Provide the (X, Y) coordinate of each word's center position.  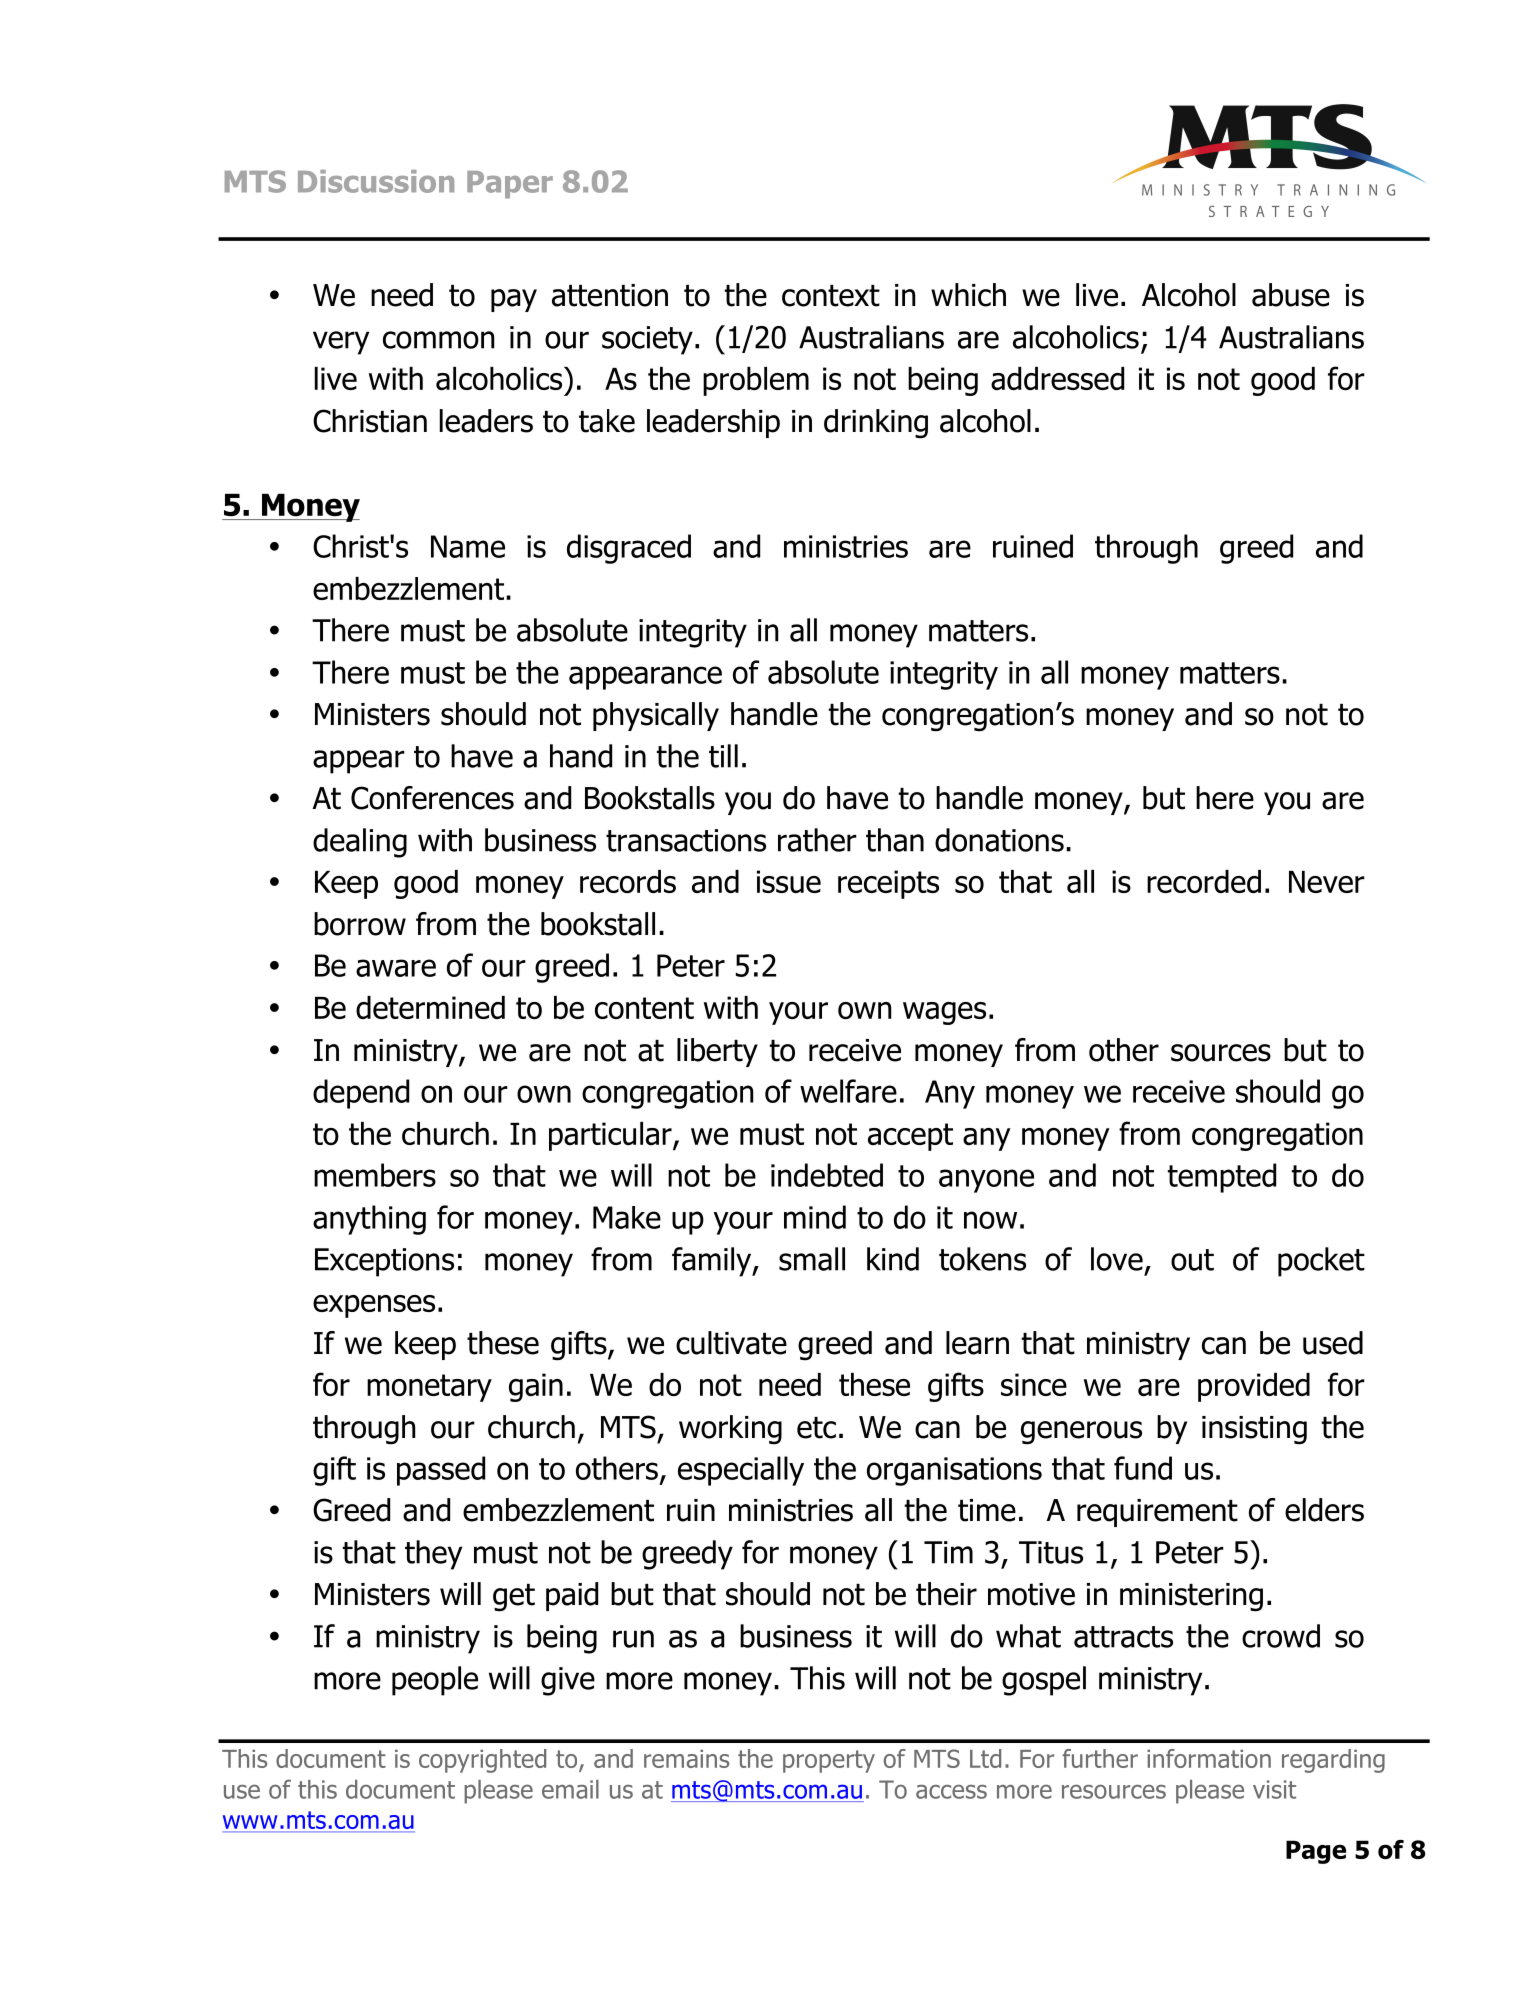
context (831, 296)
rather (817, 840)
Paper (510, 185)
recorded (1204, 881)
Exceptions (384, 1262)
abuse (1291, 295)
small (812, 1259)
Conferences (432, 798)
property (829, 1761)
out (1192, 1260)
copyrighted (482, 1761)
